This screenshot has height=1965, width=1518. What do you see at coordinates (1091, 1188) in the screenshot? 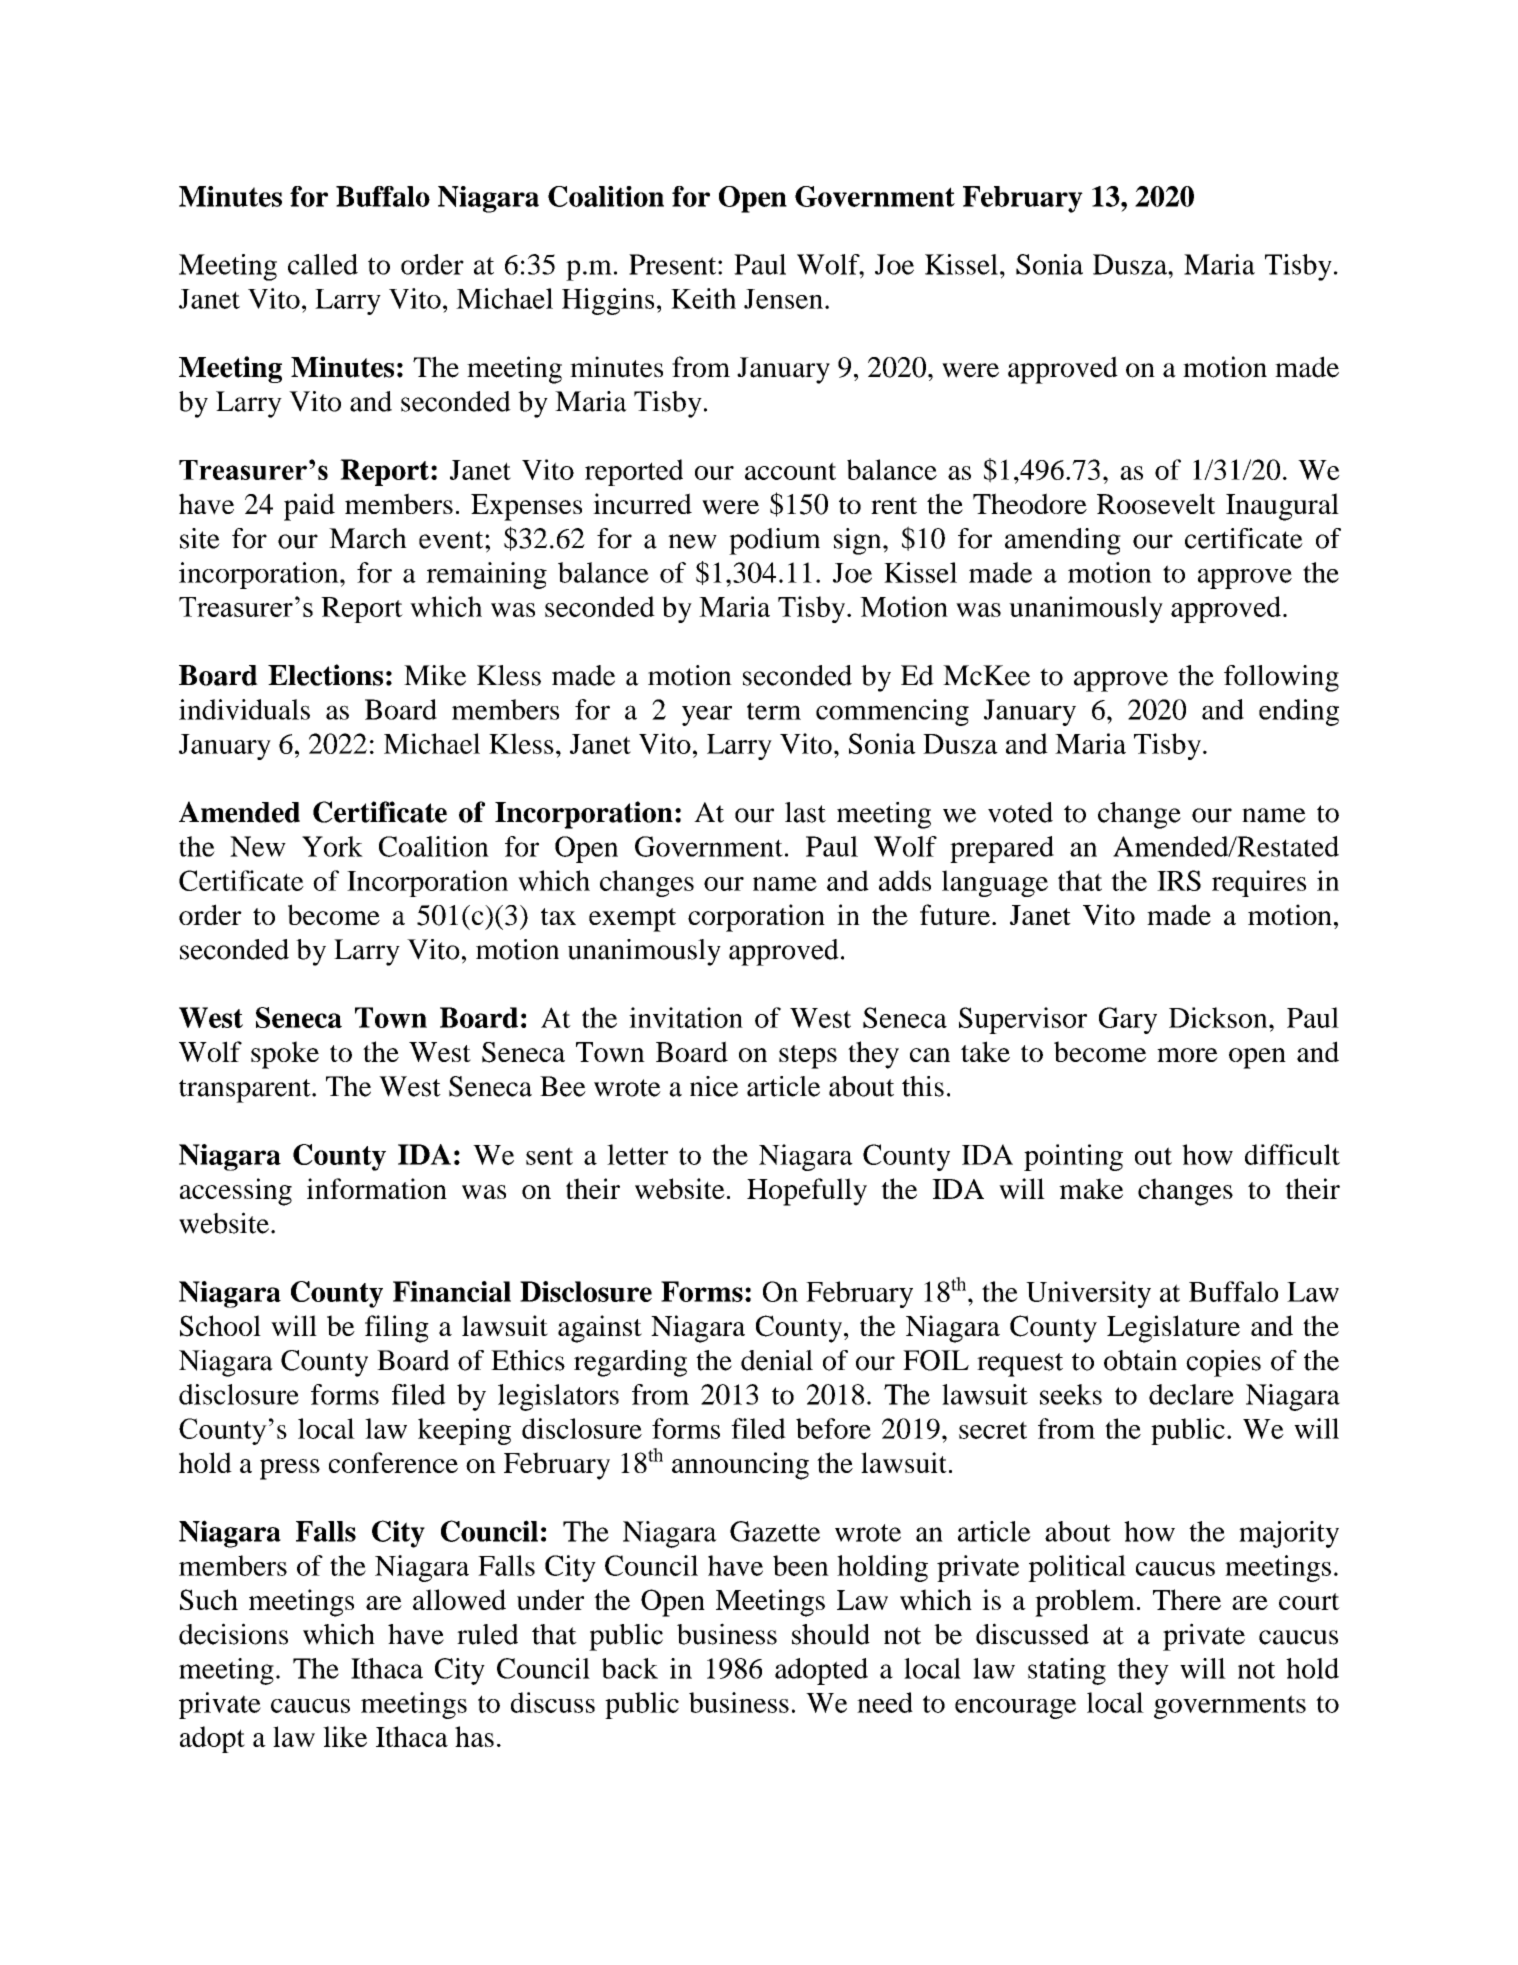
I see `make` at bounding box center [1091, 1188].
